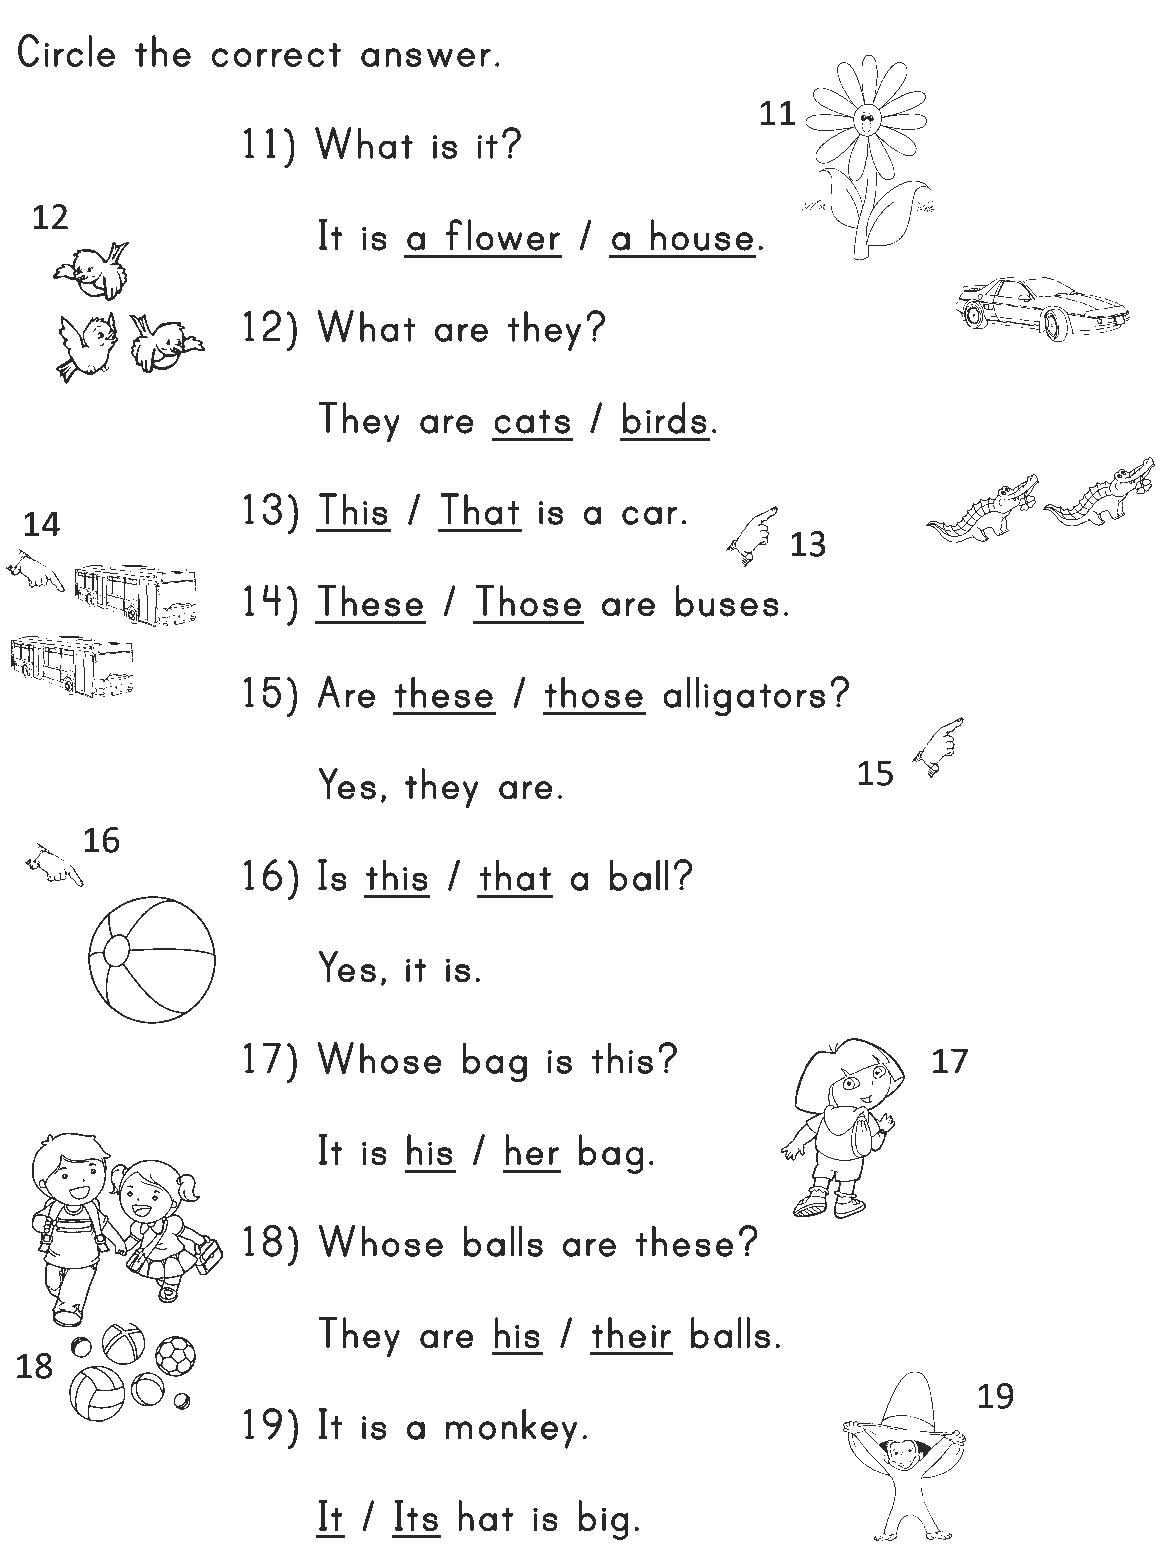 Image resolution: width=1168 pixels, height=1557 pixels. I want to click on Circle, so click(66, 50).
